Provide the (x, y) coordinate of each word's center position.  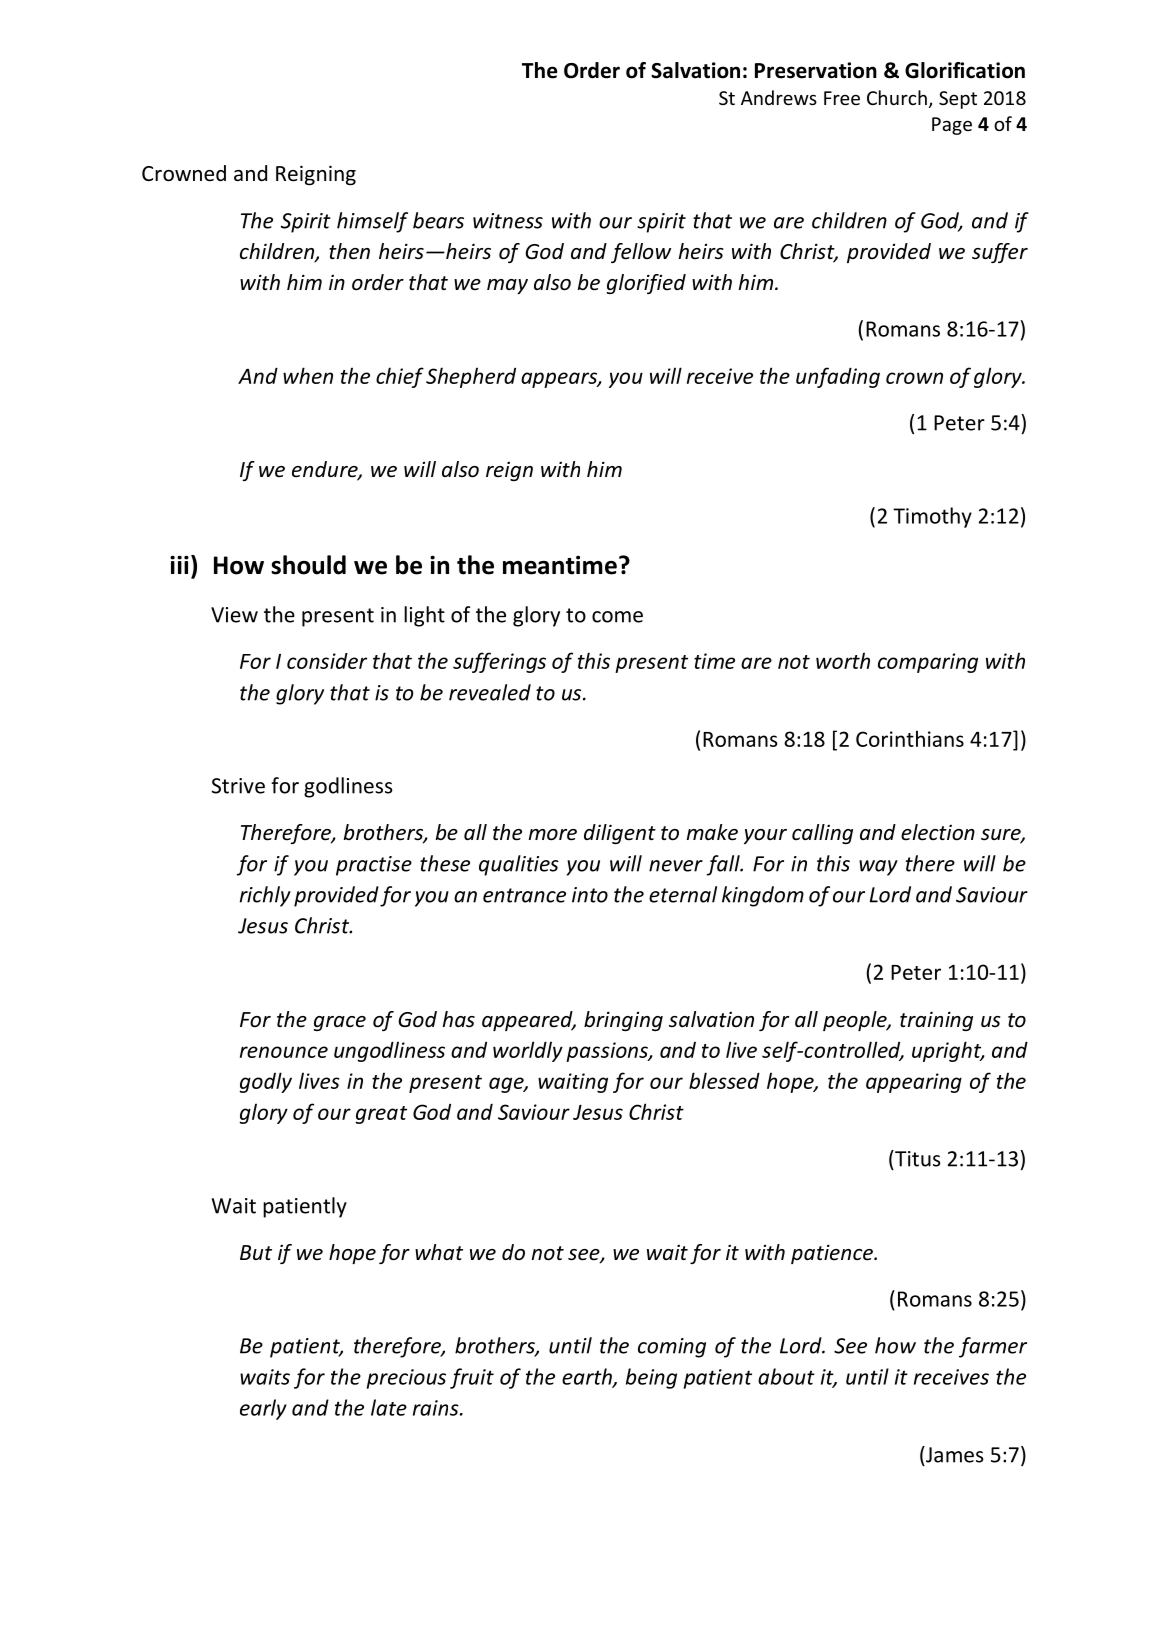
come (617, 617)
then (349, 251)
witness (508, 221)
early (263, 1409)
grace (340, 1023)
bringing (623, 1021)
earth (588, 1377)
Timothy (932, 517)
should (308, 565)
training (936, 1021)
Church (897, 97)
